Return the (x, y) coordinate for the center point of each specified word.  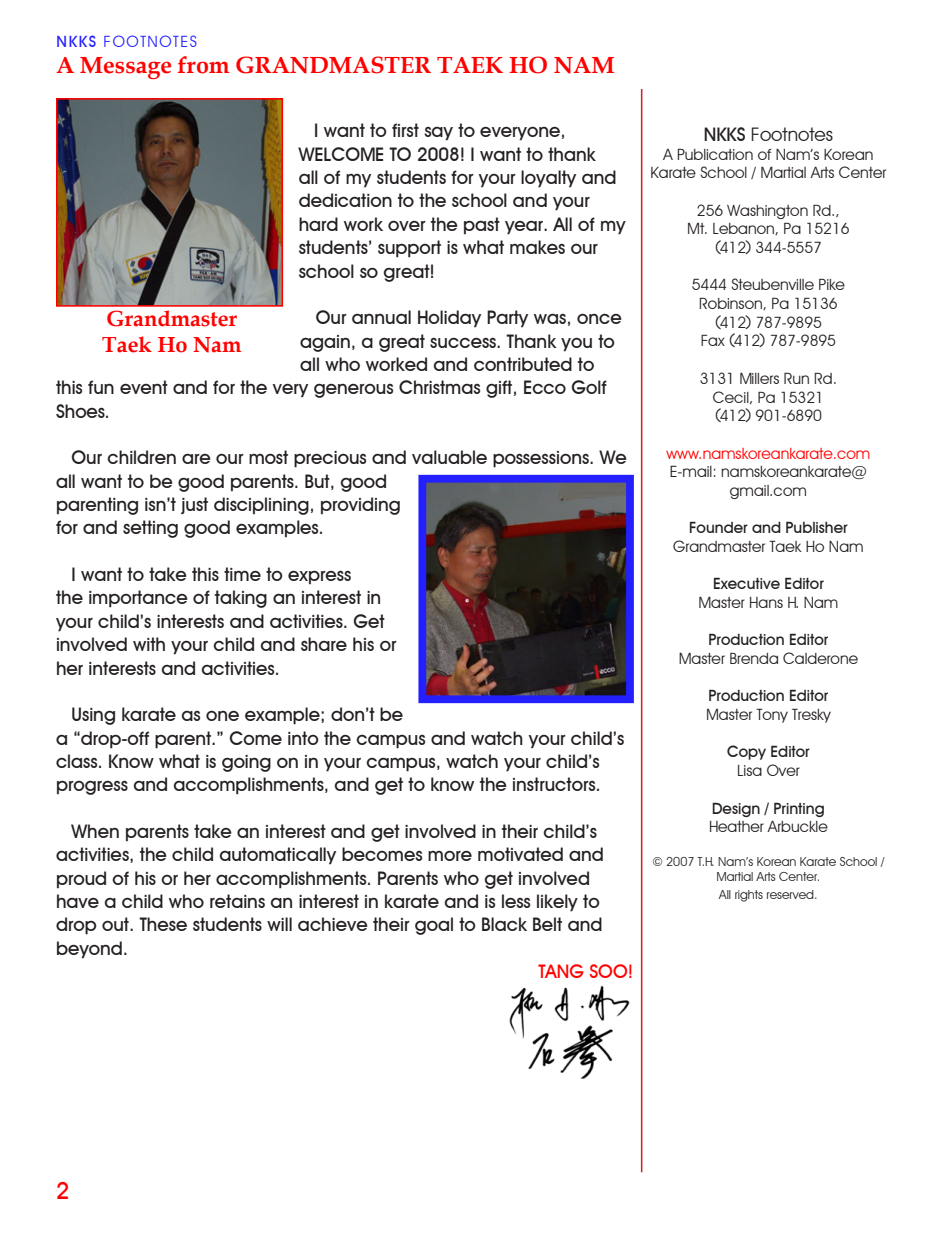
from (203, 65)
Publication (715, 154)
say (438, 134)
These (163, 924)
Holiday (449, 318)
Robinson (731, 303)
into (303, 738)
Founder (719, 527)
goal (434, 926)
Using (93, 716)
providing (360, 506)
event (144, 387)
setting (150, 529)
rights (749, 896)
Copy (746, 752)
